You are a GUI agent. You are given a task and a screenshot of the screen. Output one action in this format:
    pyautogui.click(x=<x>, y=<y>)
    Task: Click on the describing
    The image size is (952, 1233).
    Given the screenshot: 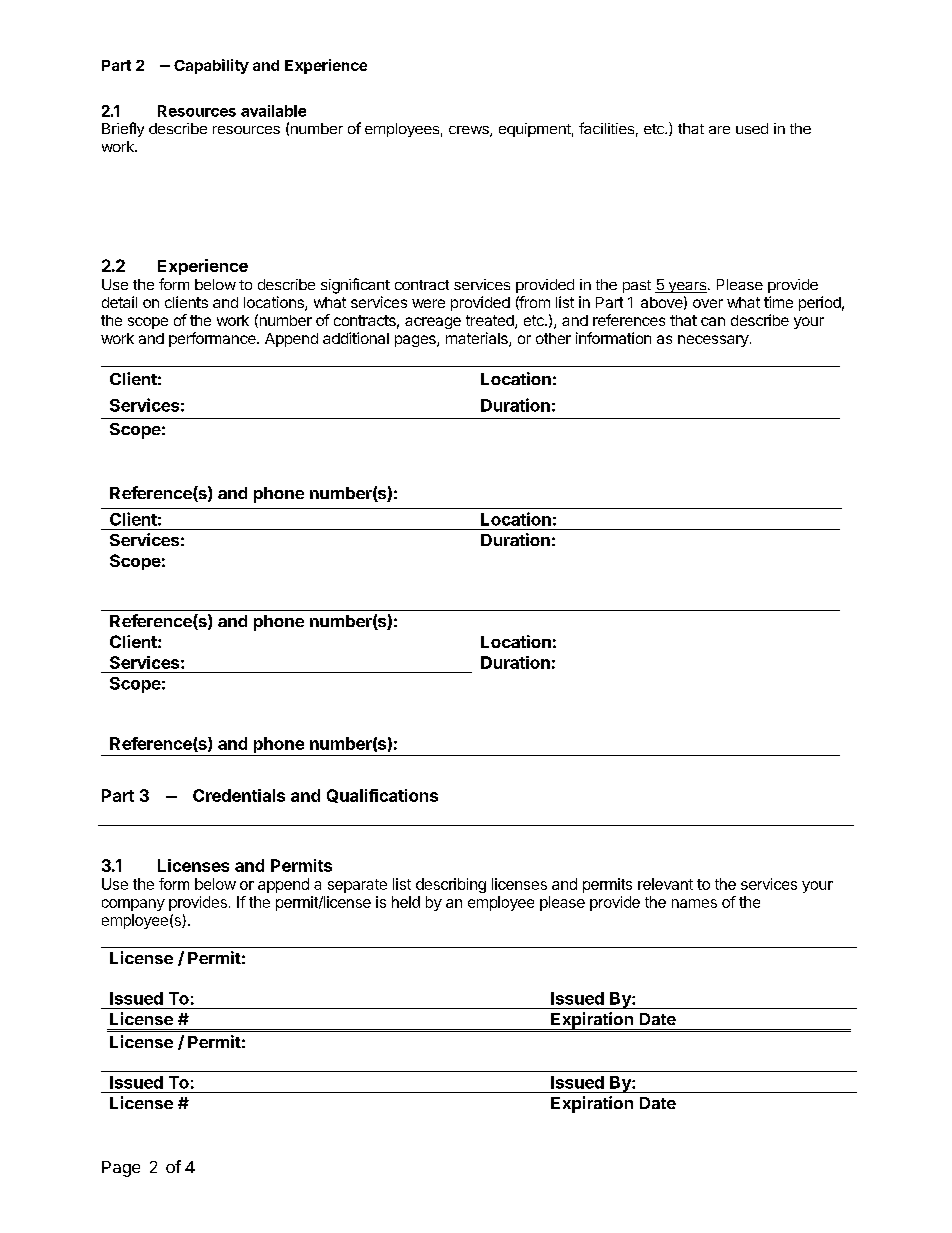 What is the action you would take?
    pyautogui.click(x=451, y=885)
